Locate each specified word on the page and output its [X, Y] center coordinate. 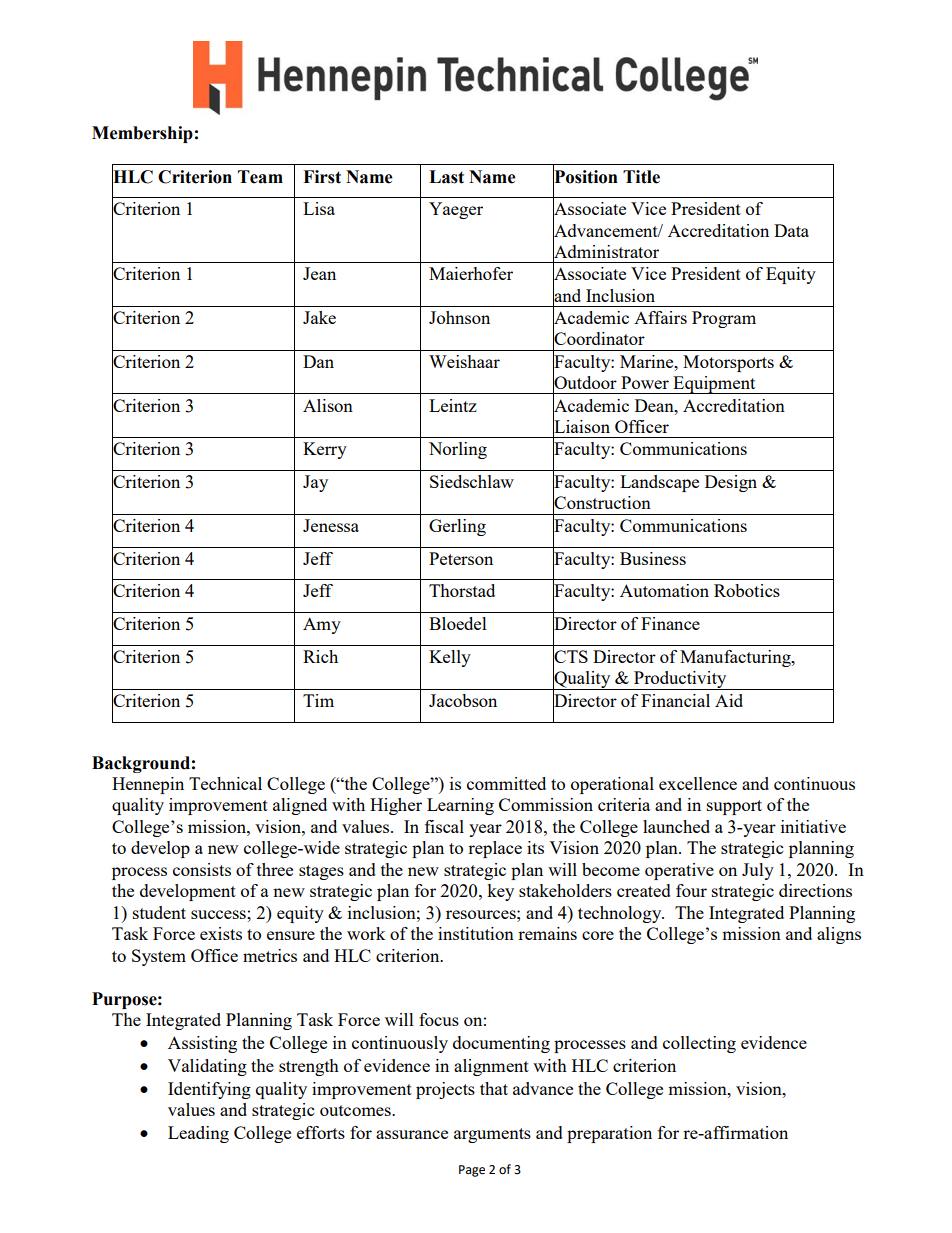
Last [446, 177]
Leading [198, 1134]
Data [791, 230]
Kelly [450, 658]
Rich [320, 656]
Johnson [459, 317]
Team [260, 177]
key [500, 892]
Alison [328, 405]
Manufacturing [736, 658]
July [758, 871]
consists [202, 869]
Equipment [714, 385]
